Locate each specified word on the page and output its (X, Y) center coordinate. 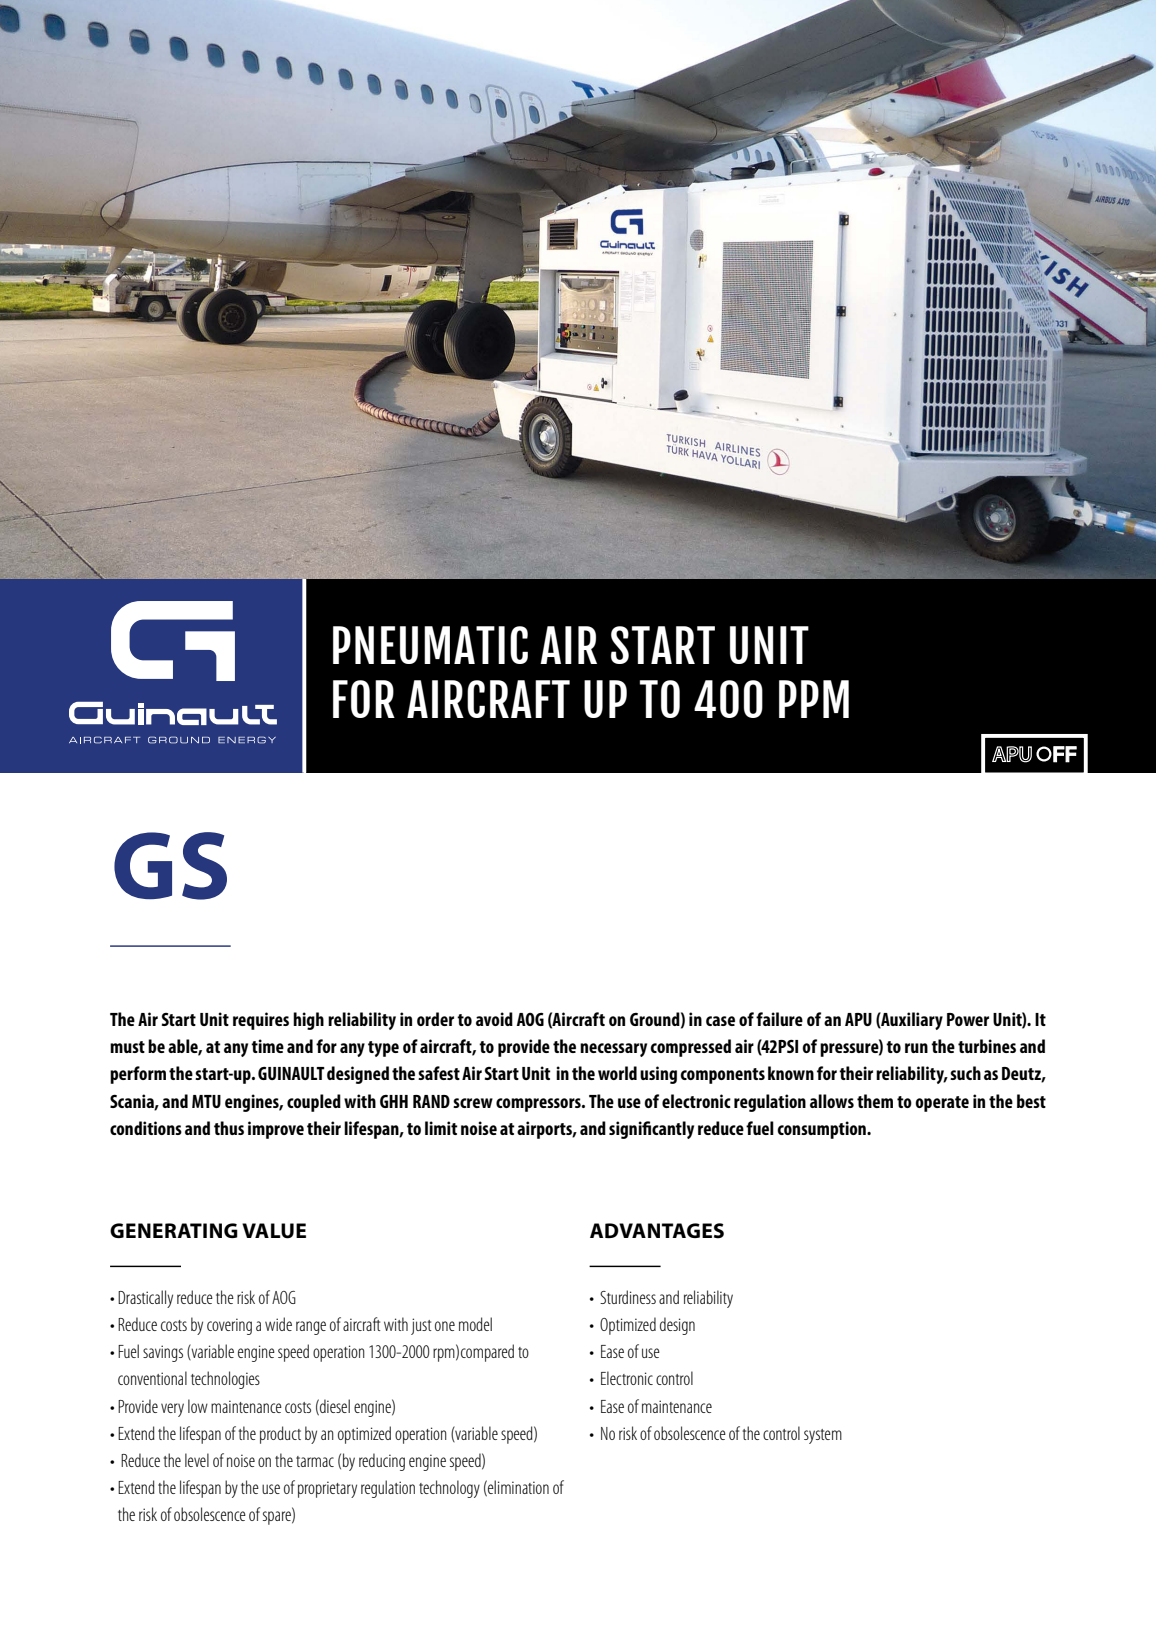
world (617, 1073)
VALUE (274, 1231)
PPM (814, 699)
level (197, 1460)
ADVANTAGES (657, 1231)
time (267, 1046)
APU (858, 1019)
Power (968, 1019)
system (823, 1436)
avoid (494, 1019)
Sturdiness (628, 1297)
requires (261, 1021)
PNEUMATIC (430, 645)
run (916, 1048)
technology (449, 1489)
